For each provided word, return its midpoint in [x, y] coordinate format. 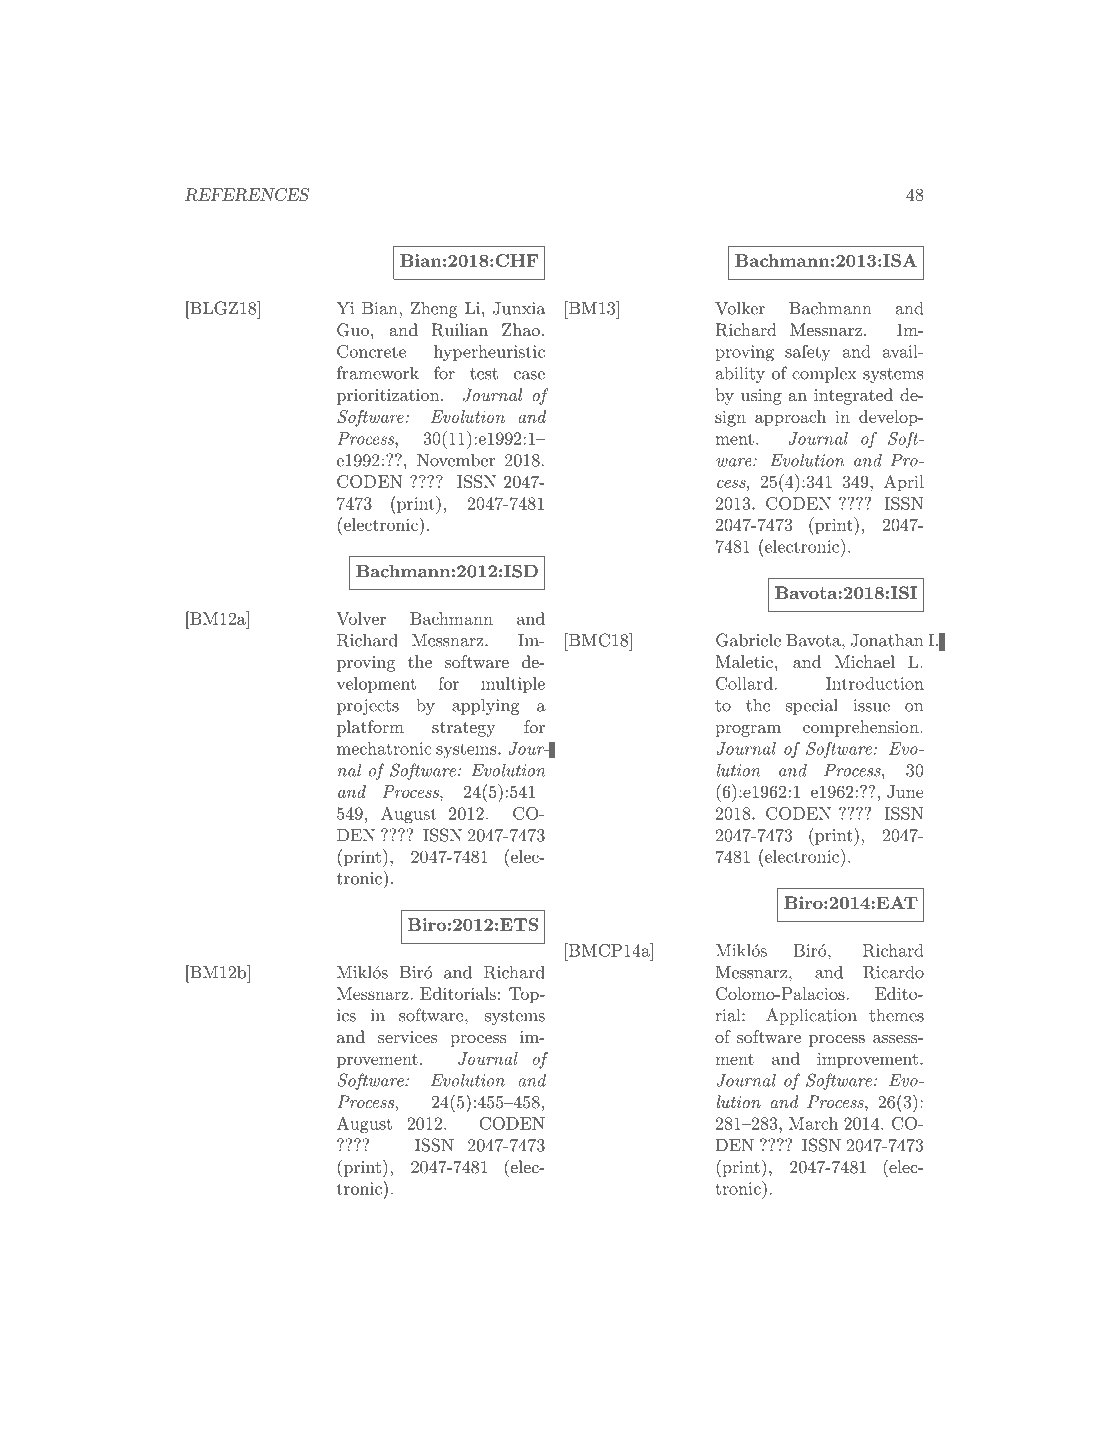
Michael [865, 661]
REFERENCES [247, 194]
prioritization [389, 397]
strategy [464, 729]
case [529, 375]
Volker [740, 308]
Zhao [521, 329]
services [407, 1037]
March [813, 1123]
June [905, 791]
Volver [361, 618]
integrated [853, 396]
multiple [513, 685]
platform [370, 728]
